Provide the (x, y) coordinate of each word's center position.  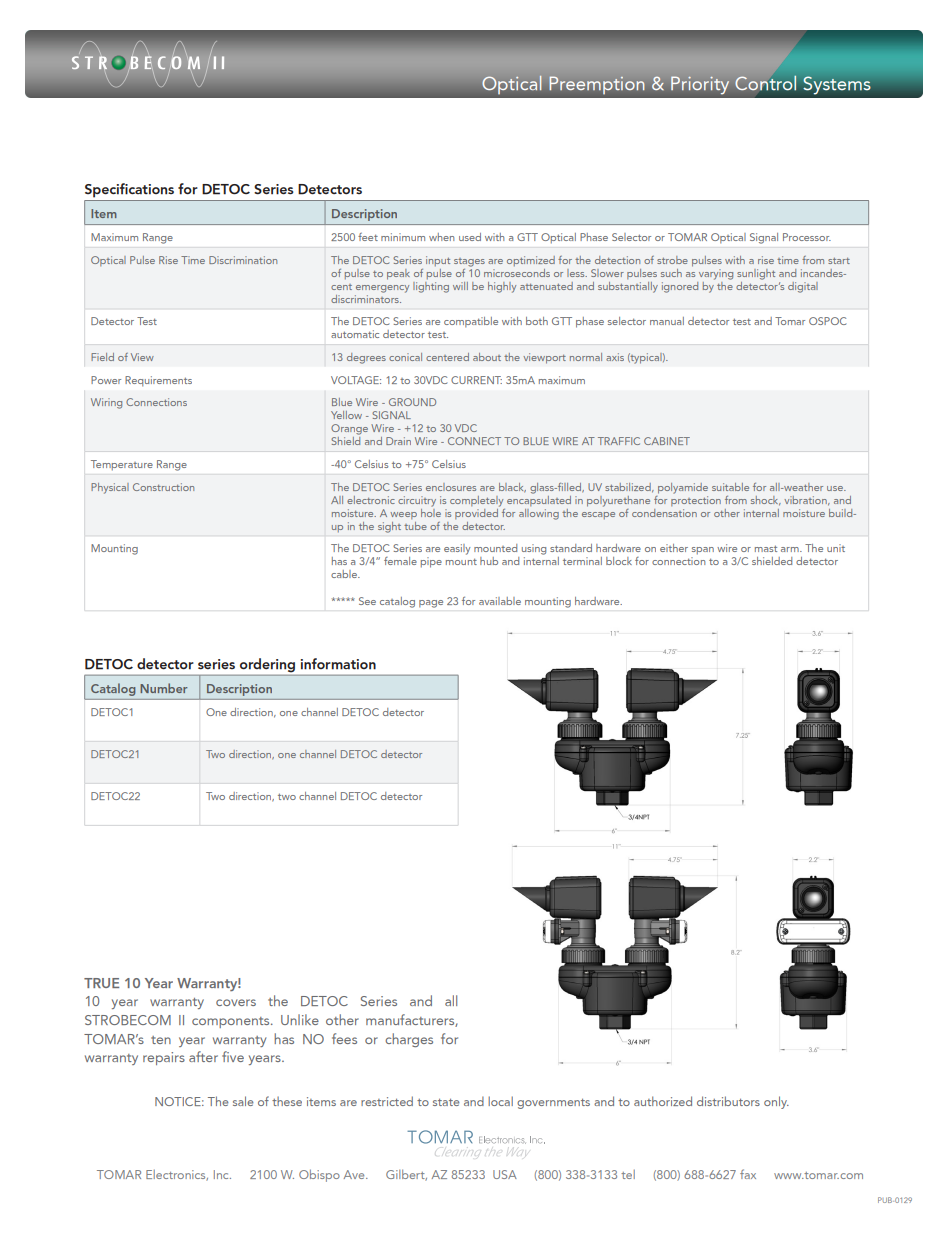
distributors (728, 1101)
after (203, 1056)
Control (765, 83)
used (470, 237)
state (446, 1102)
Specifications (129, 190)
